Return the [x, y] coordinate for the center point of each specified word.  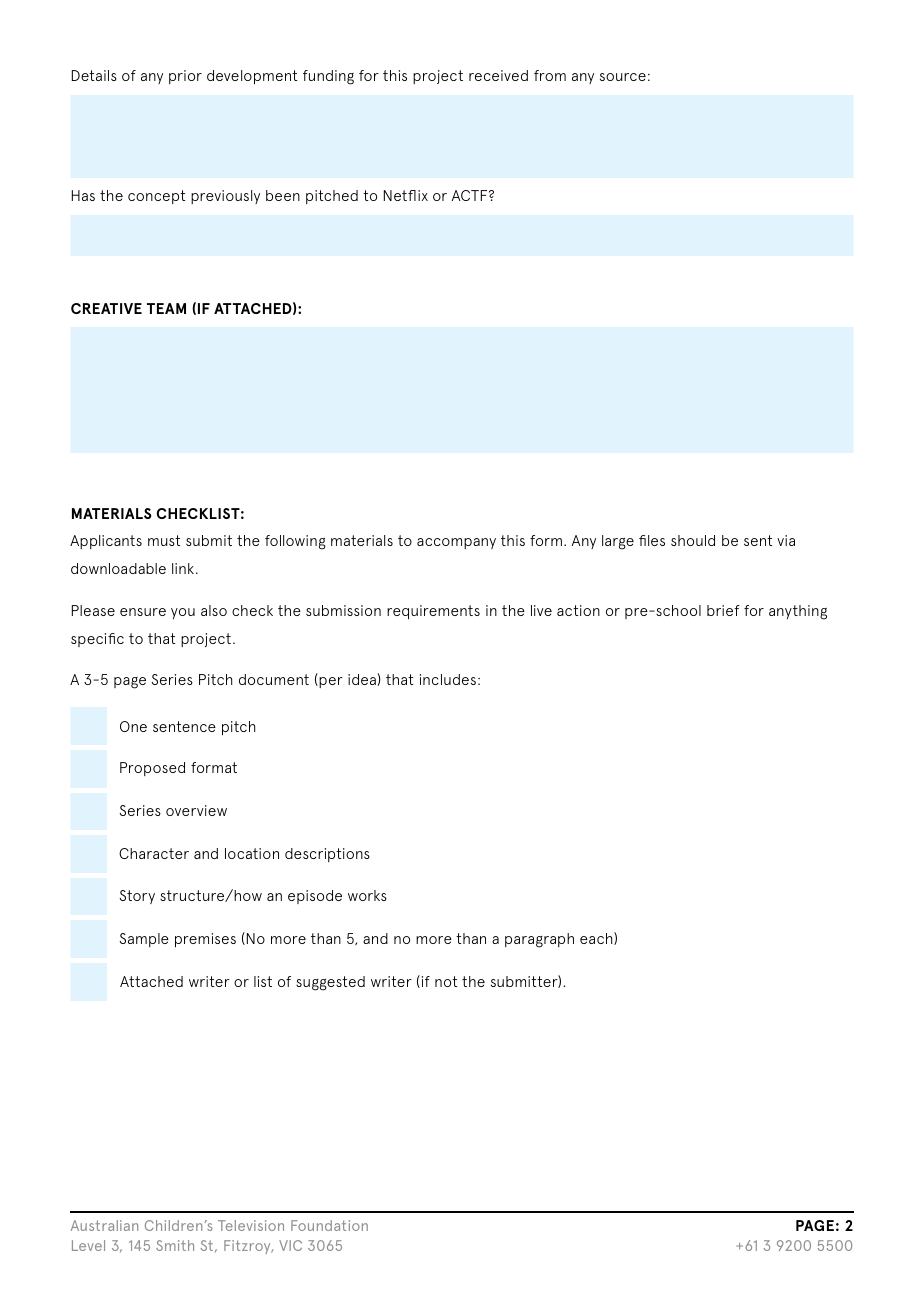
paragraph [539, 940]
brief [723, 610]
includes [448, 679]
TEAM [166, 308]
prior [185, 77]
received [498, 75]
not [446, 981]
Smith [175, 1245]
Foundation [329, 1225]
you [183, 613]
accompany [456, 543]
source [623, 77]
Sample [144, 940]
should [693, 540]
